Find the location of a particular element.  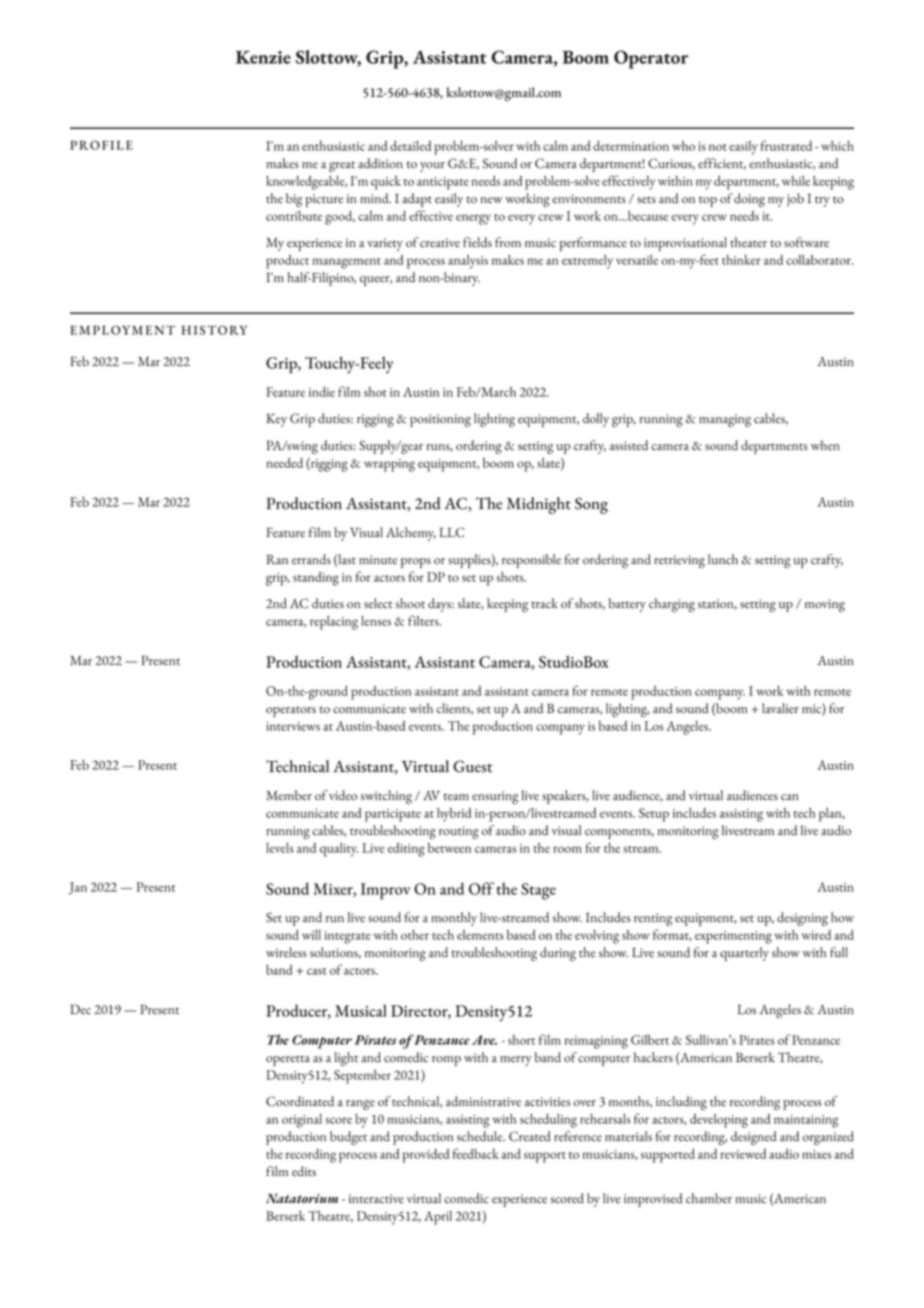

big is located at coordinates (294, 200).
